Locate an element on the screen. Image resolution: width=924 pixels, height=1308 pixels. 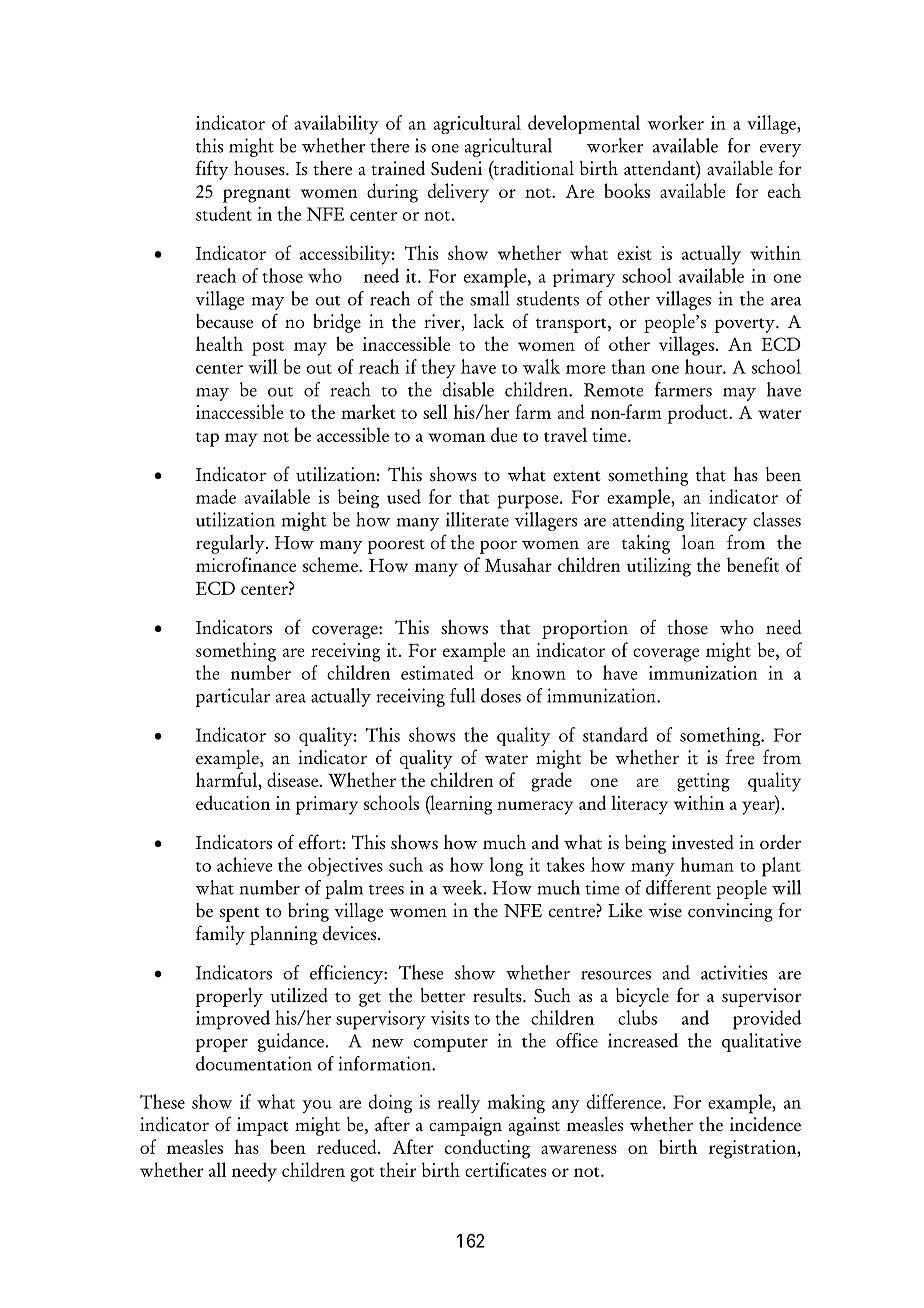
impact is located at coordinates (262, 1126).
